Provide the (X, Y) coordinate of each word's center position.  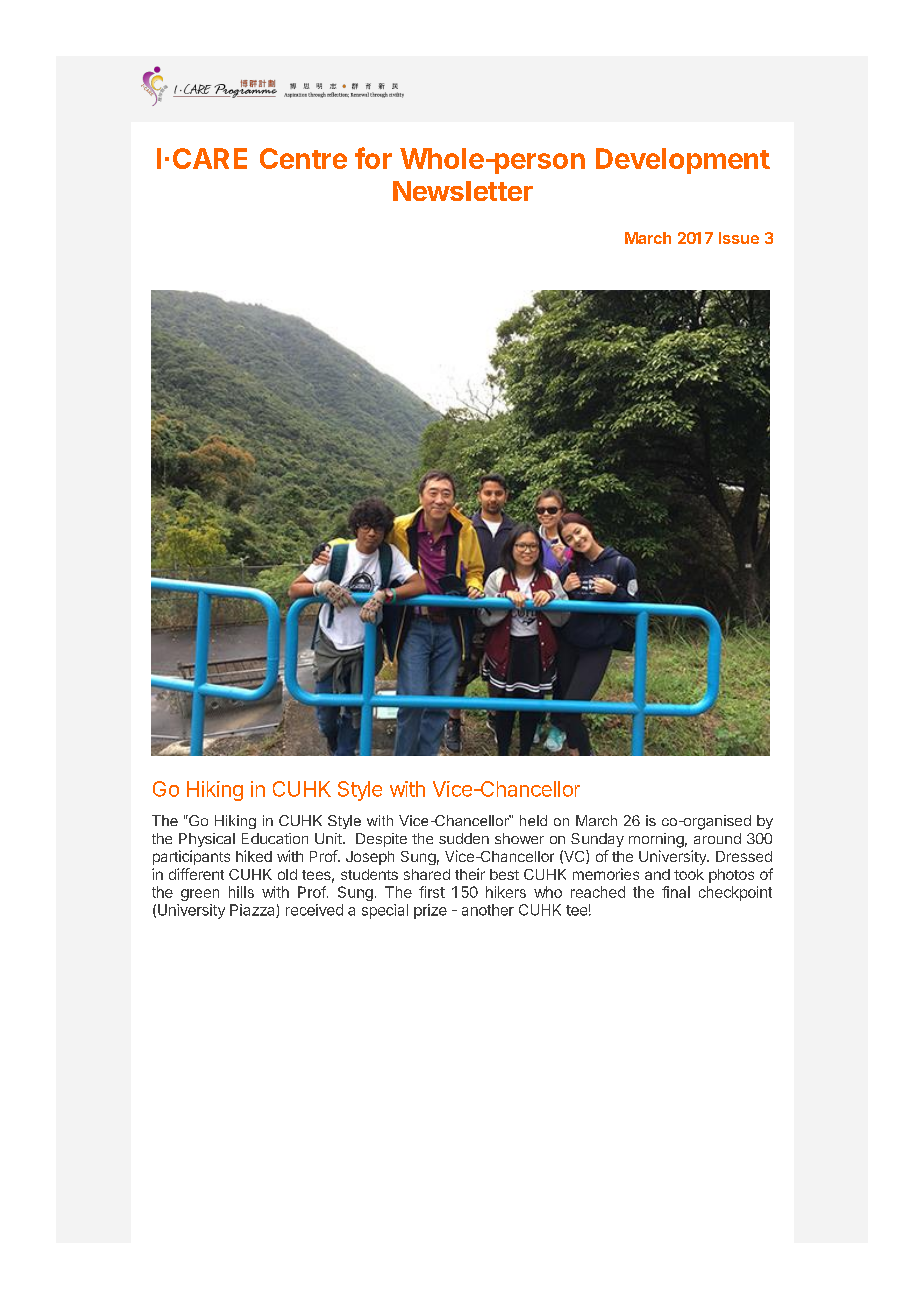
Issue (739, 238)
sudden (464, 838)
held (533, 820)
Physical (207, 840)
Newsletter (463, 191)
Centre (303, 158)
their (470, 874)
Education (275, 838)
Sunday (597, 840)
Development (683, 161)
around (717, 838)
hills (241, 892)
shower (519, 838)
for (373, 158)
